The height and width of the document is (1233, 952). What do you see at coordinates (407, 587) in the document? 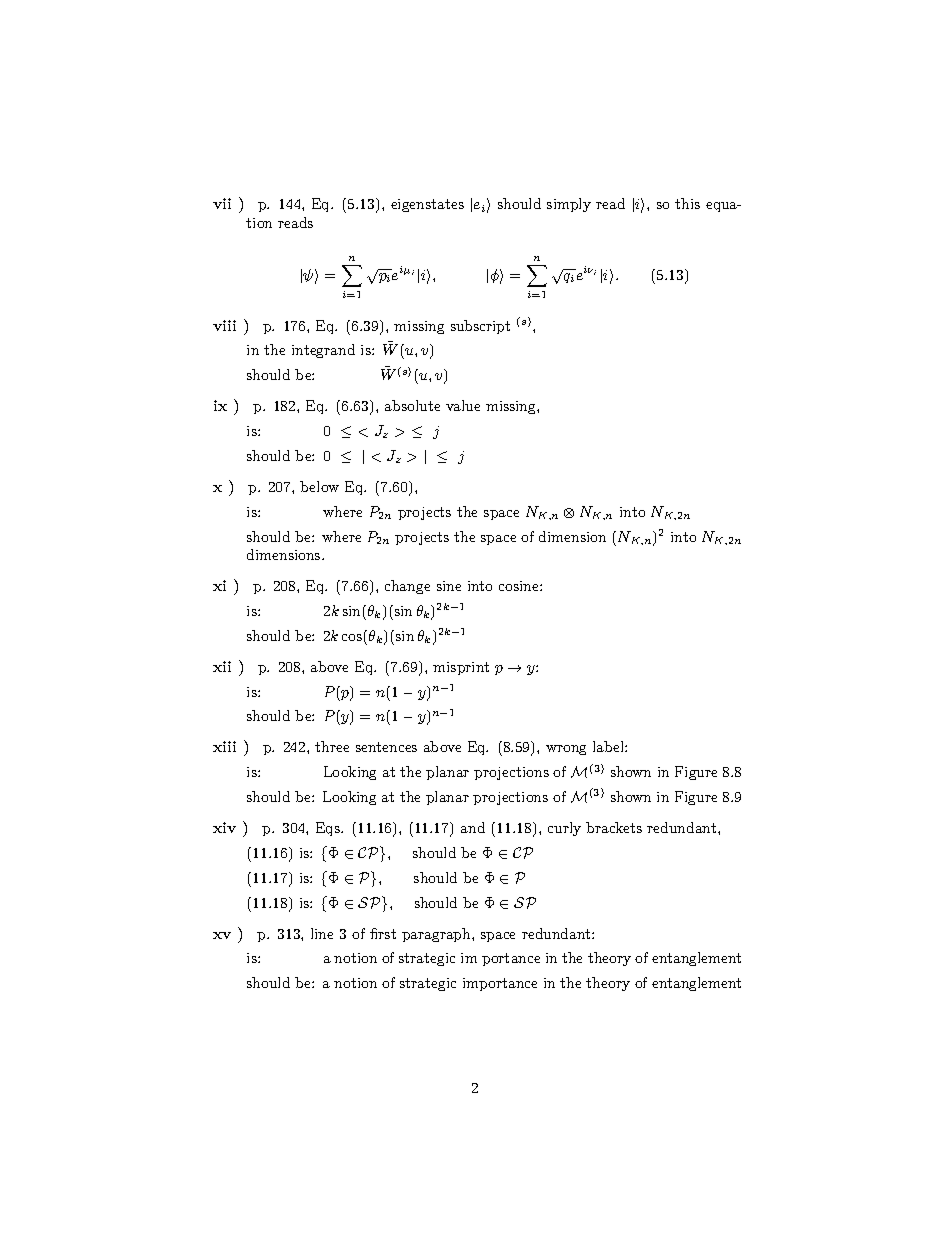
I see `change` at bounding box center [407, 587].
